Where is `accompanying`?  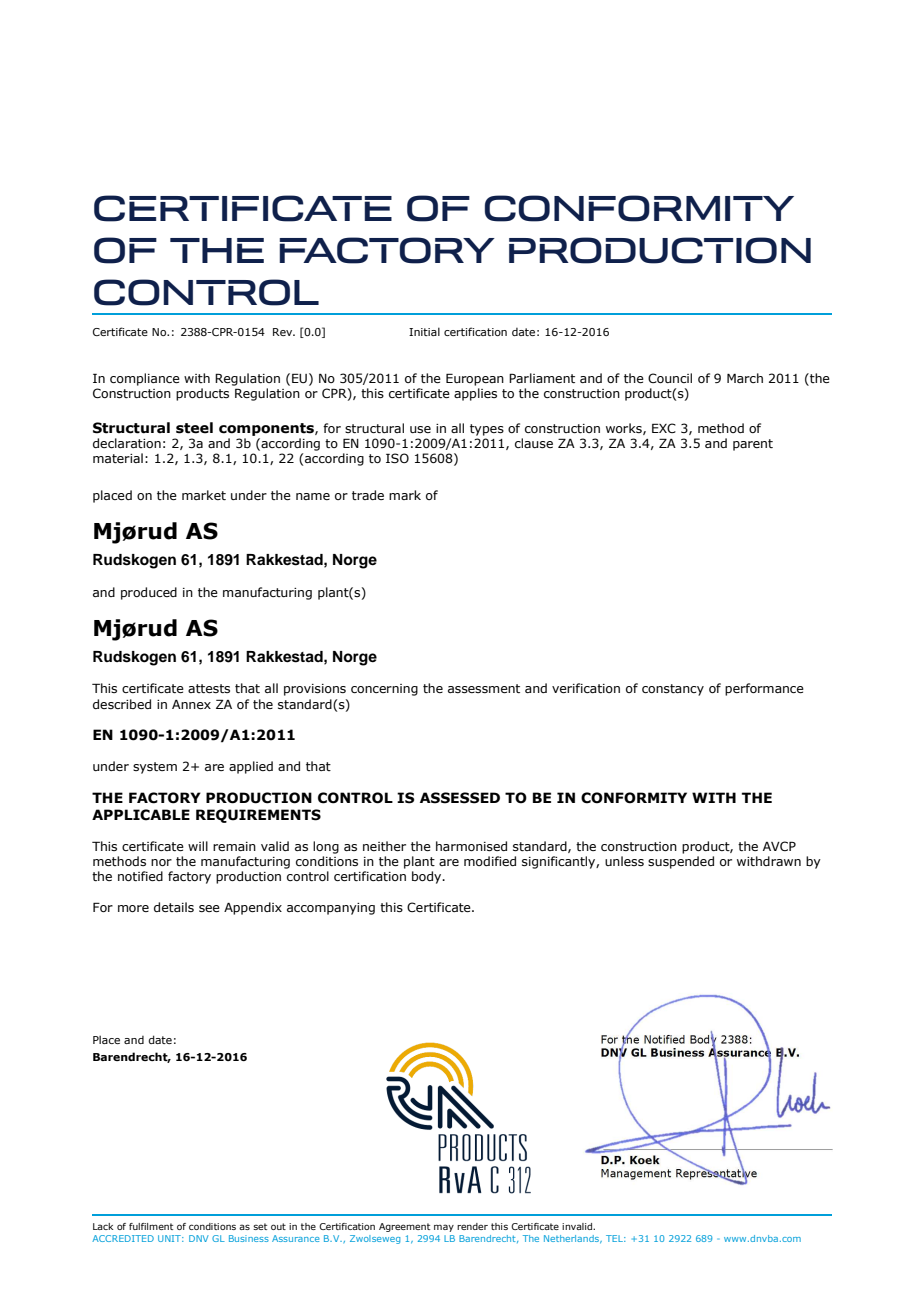
accompanying is located at coordinates (331, 909).
